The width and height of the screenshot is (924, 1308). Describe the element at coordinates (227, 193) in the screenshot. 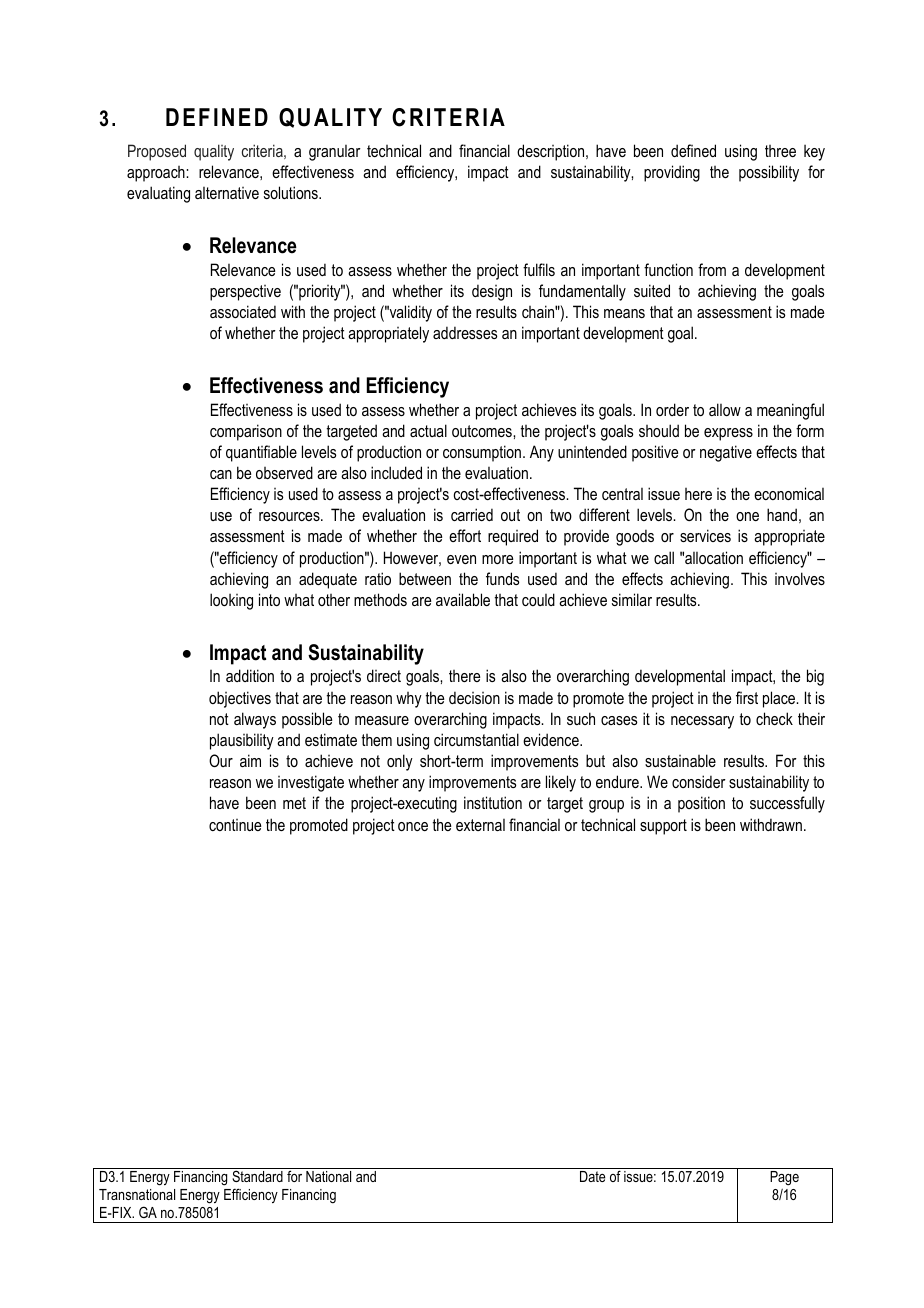

I see `alternative` at that location.
